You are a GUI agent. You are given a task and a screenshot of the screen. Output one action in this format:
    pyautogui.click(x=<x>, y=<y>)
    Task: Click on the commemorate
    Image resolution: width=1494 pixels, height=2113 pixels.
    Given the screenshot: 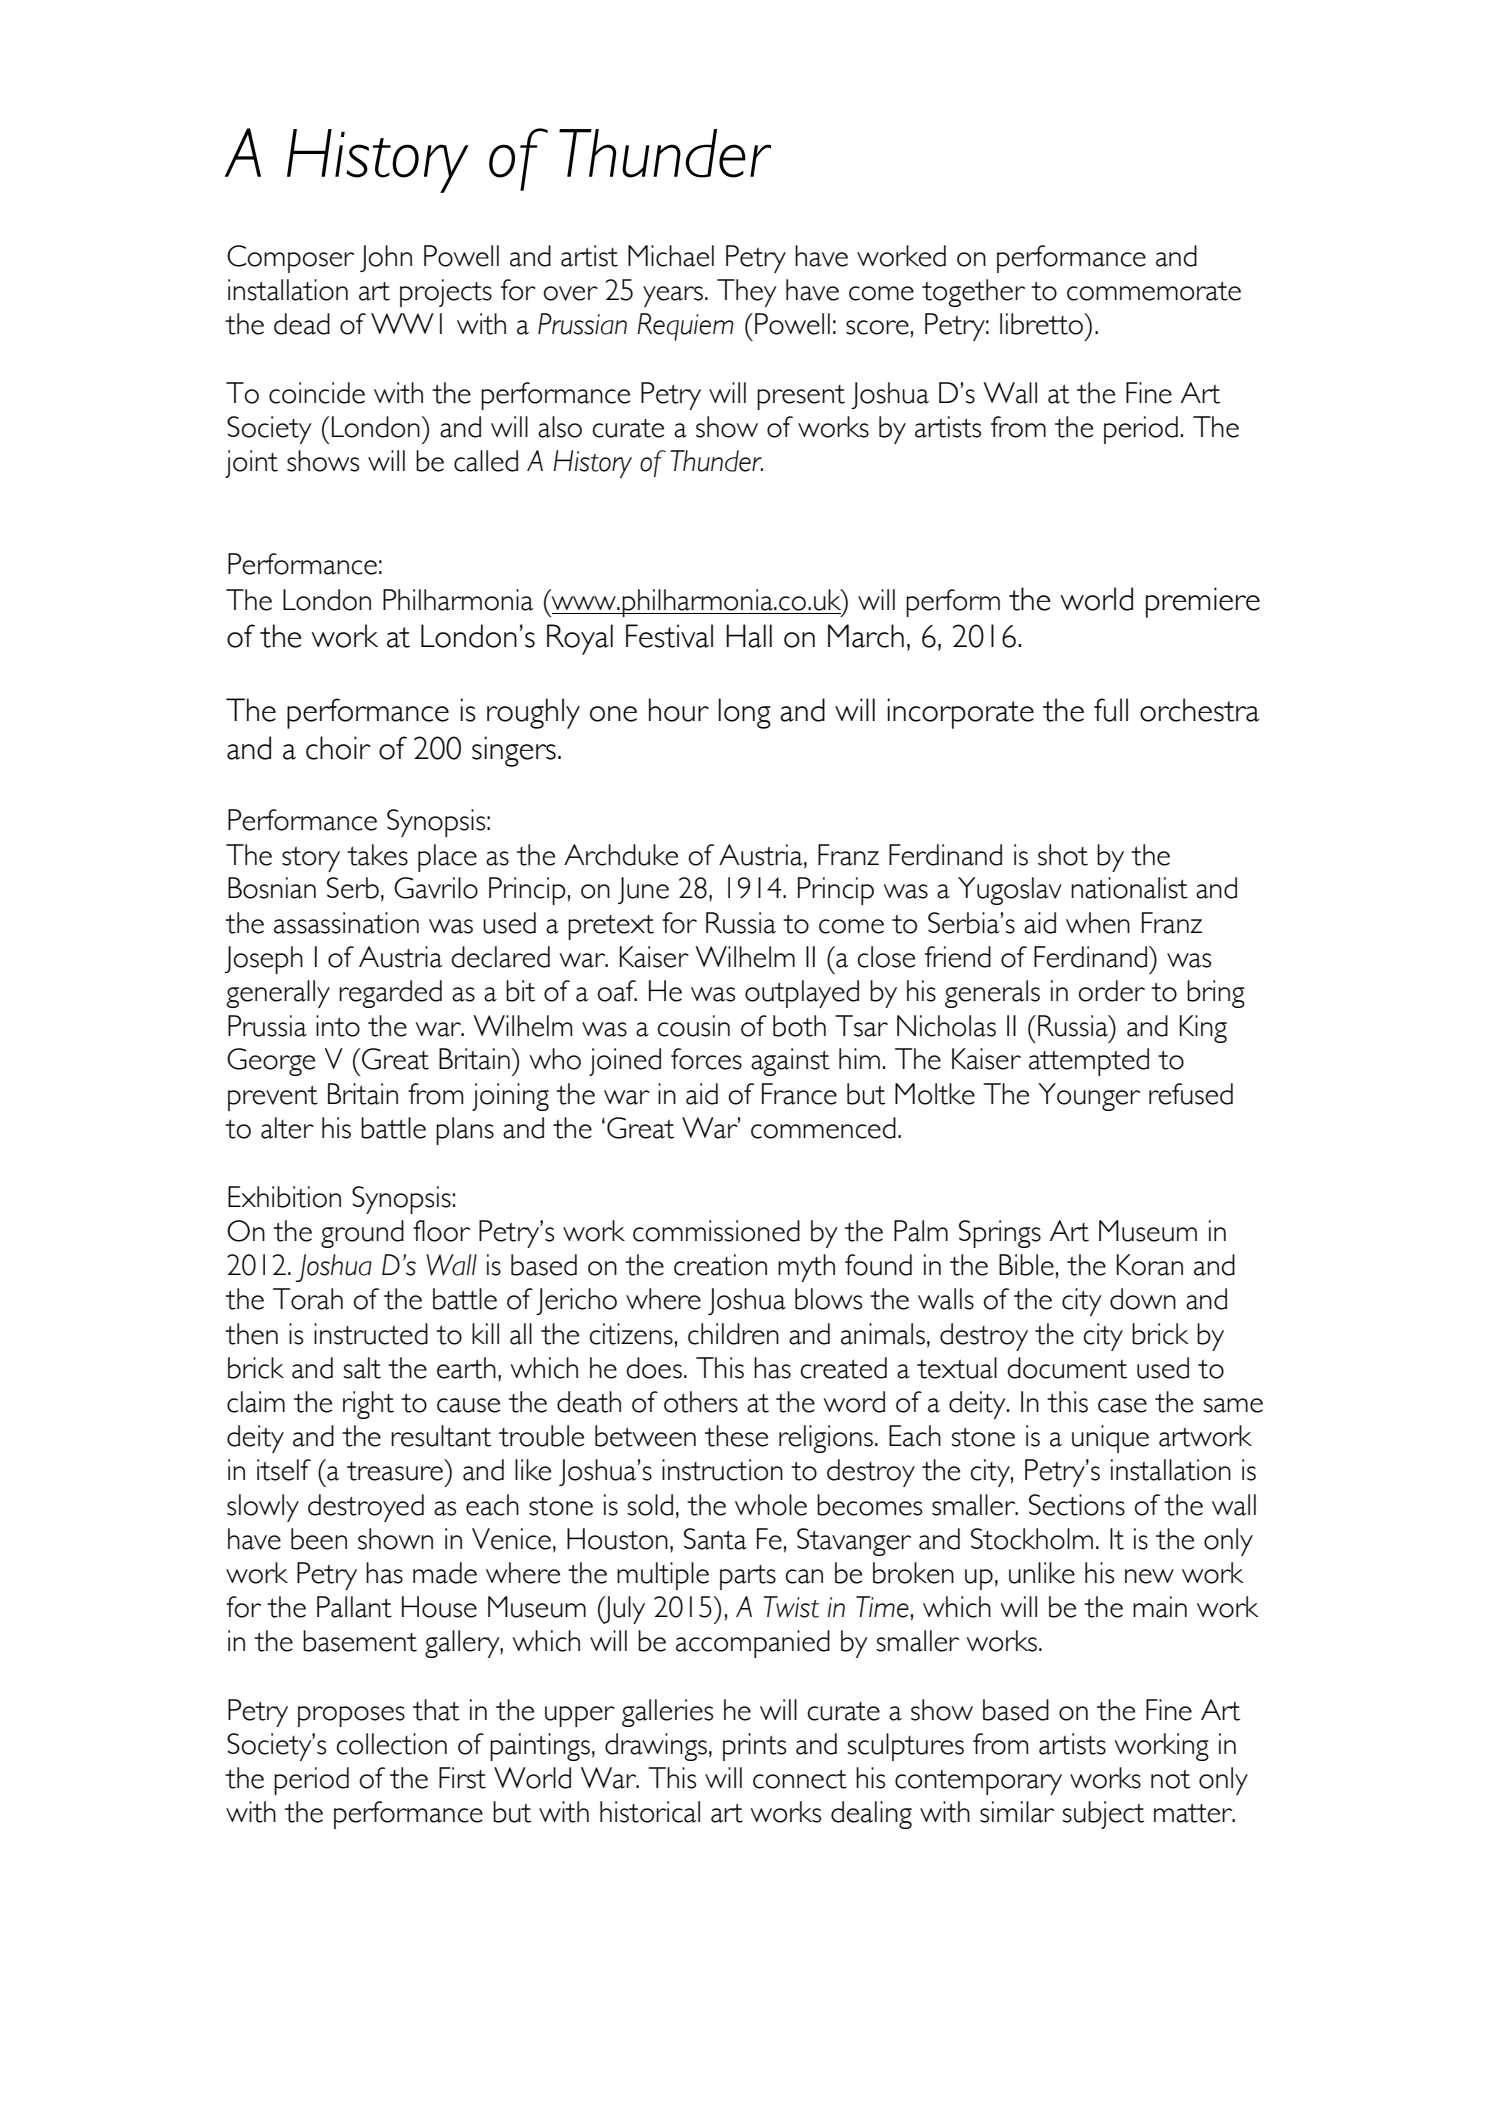 What is the action you would take?
    pyautogui.click(x=1154, y=291)
